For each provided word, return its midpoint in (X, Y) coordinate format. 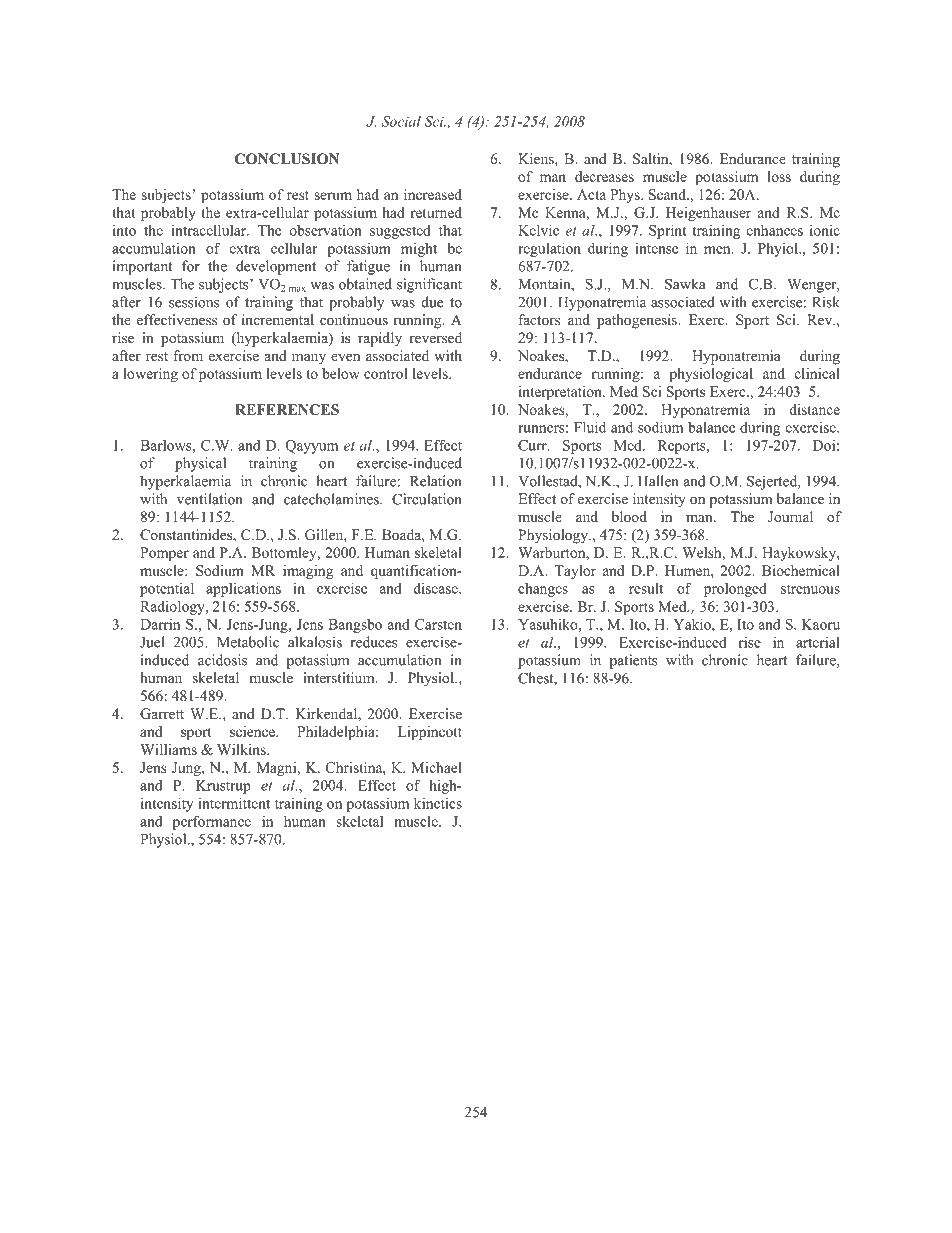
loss (779, 176)
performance (212, 822)
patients (634, 661)
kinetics (438, 803)
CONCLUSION (287, 159)
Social (401, 121)
